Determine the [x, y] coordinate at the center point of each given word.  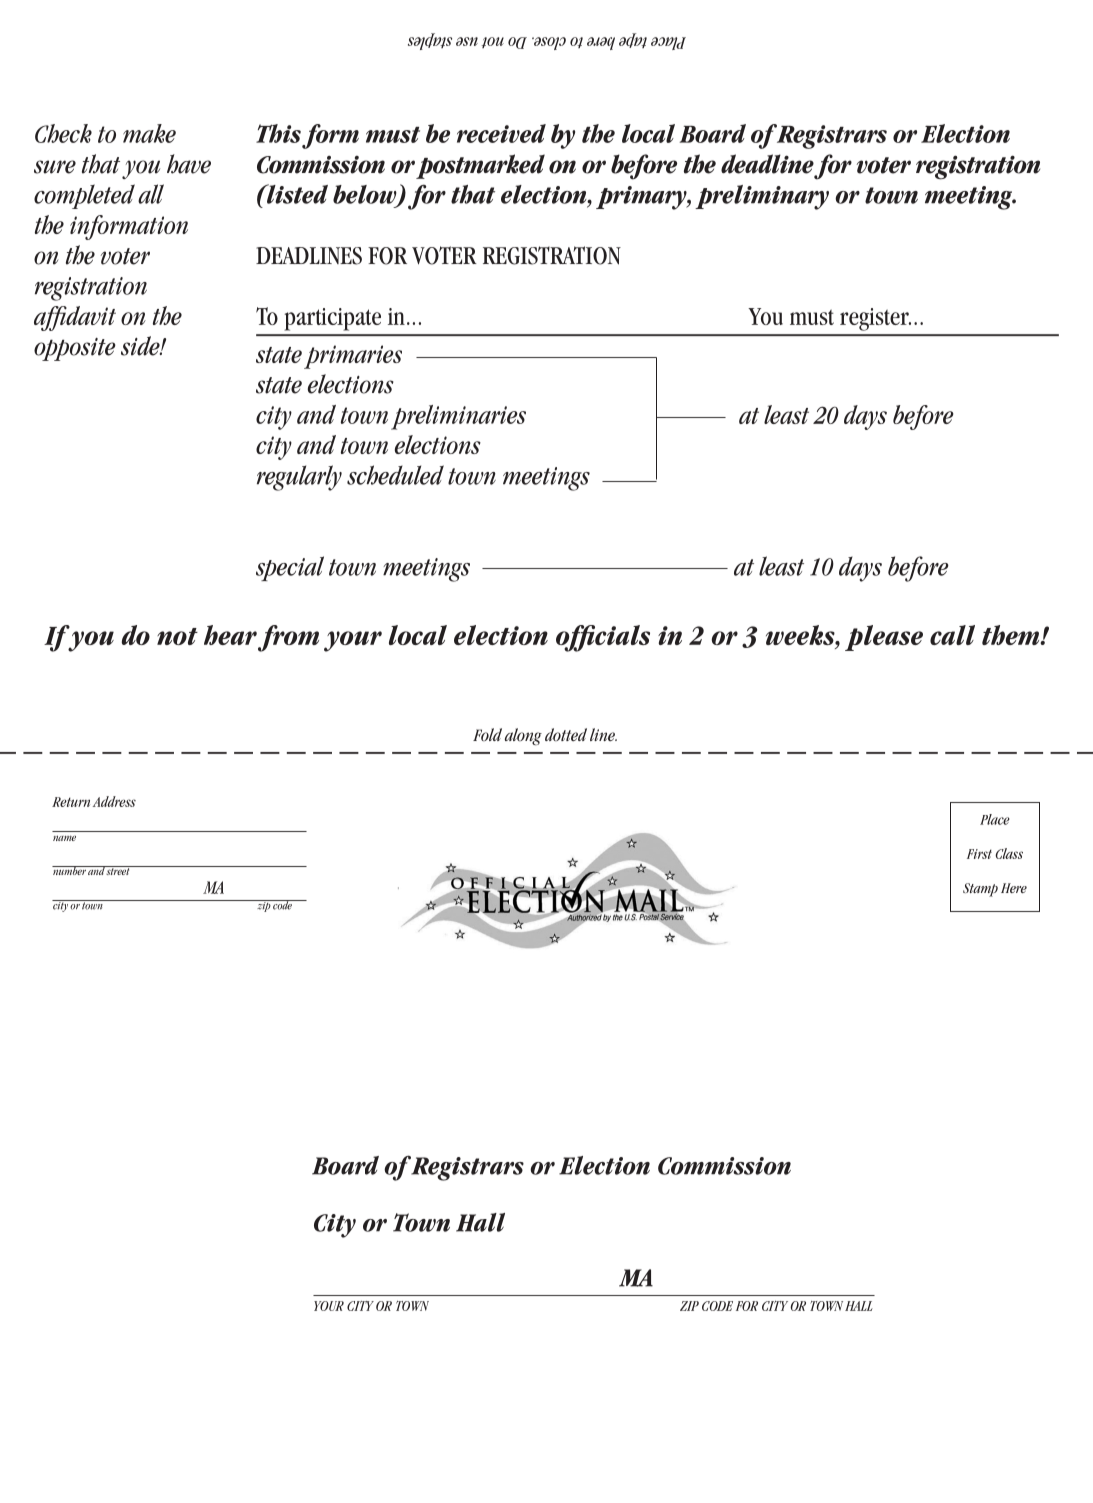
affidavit [75, 318]
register [875, 319]
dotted [566, 734]
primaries [353, 357]
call [952, 635]
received [501, 133]
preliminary [762, 197]
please [884, 638]
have [189, 164]
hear [230, 635]
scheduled [395, 475]
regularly [299, 478]
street [118, 870]
